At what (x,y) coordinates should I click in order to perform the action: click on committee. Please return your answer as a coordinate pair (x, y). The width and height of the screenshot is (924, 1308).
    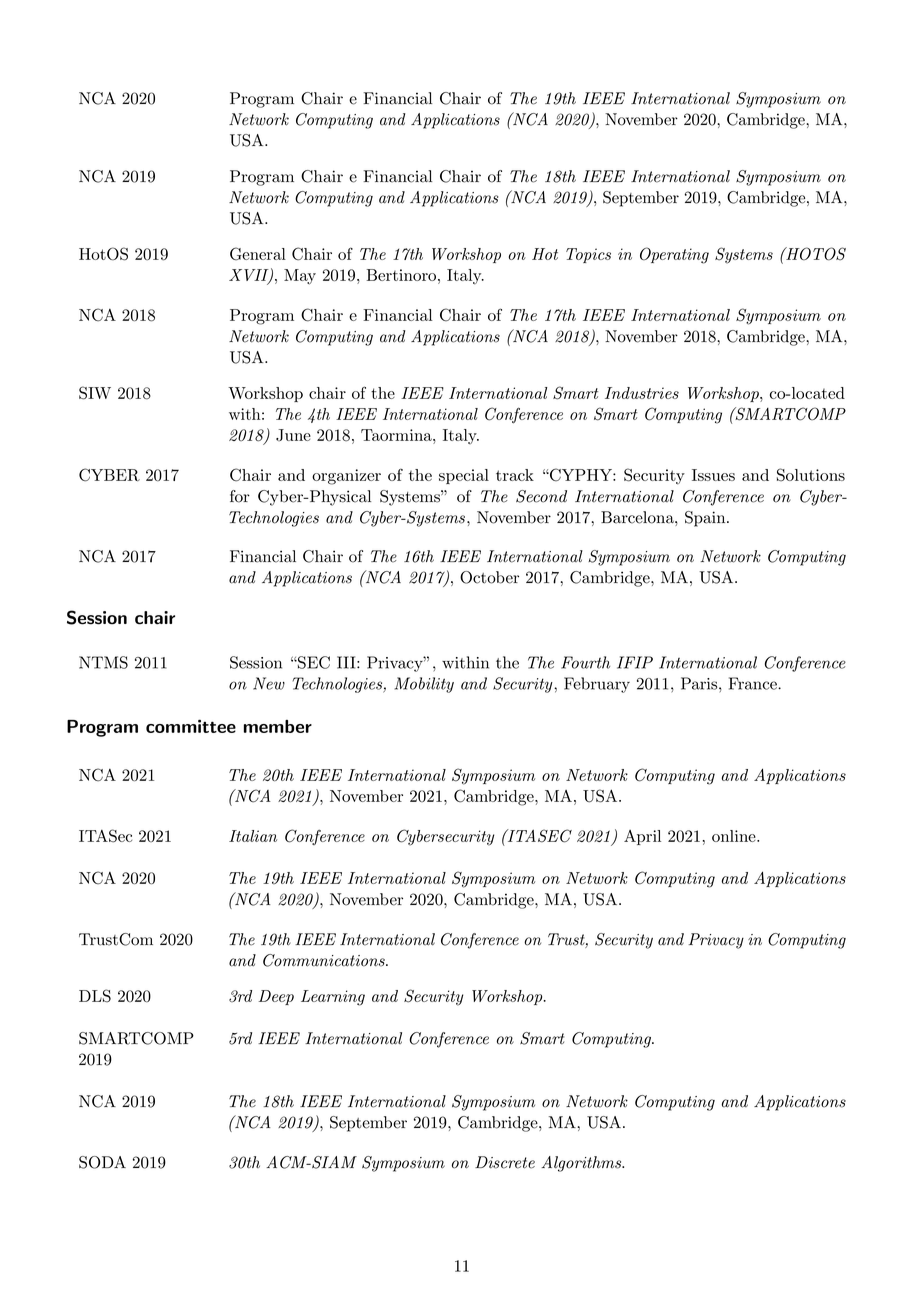
    Looking at the image, I should click on (191, 726).
